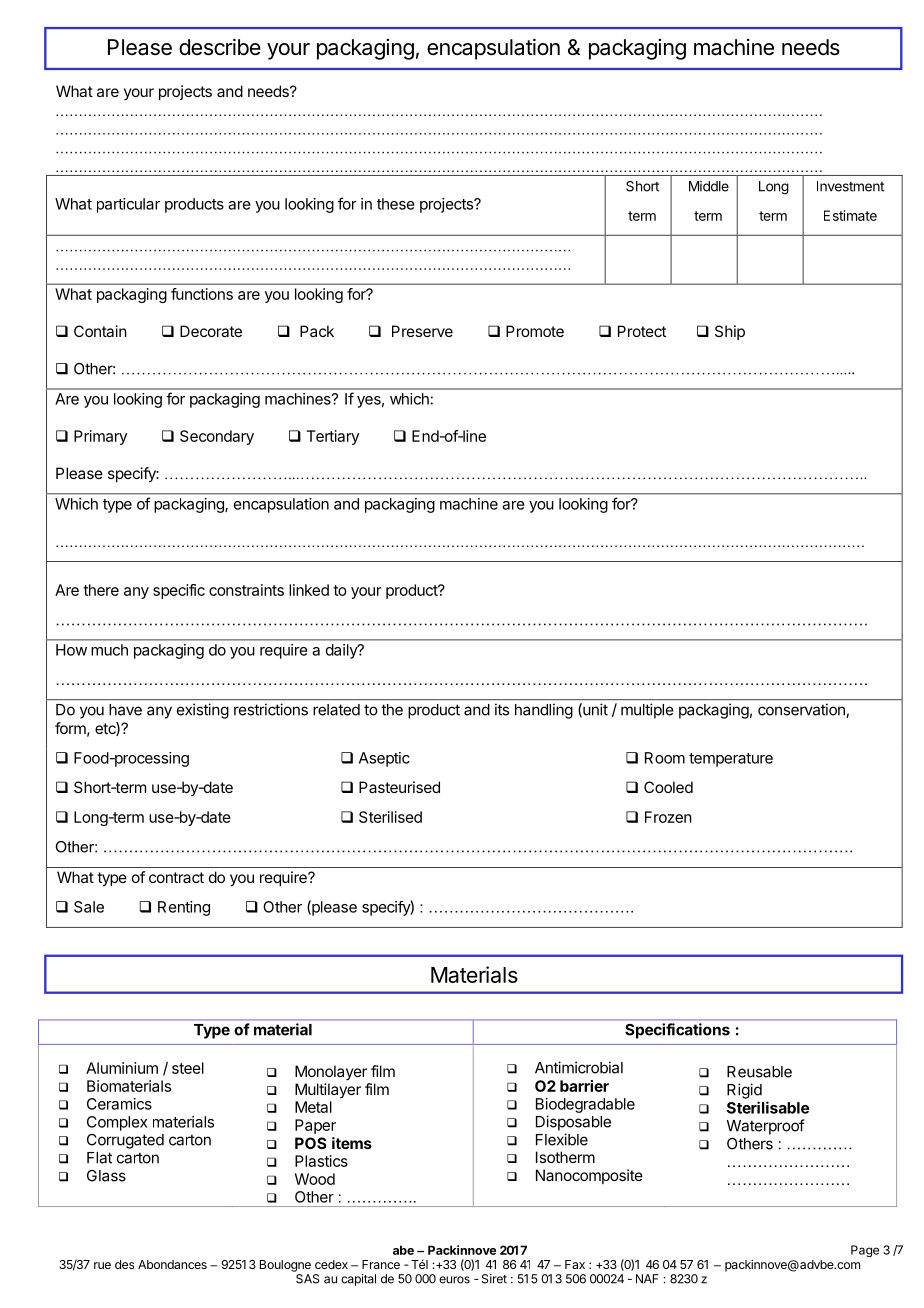 The image size is (924, 1308). What do you see at coordinates (454, 1280) in the page?
I see `euros` at bounding box center [454, 1280].
